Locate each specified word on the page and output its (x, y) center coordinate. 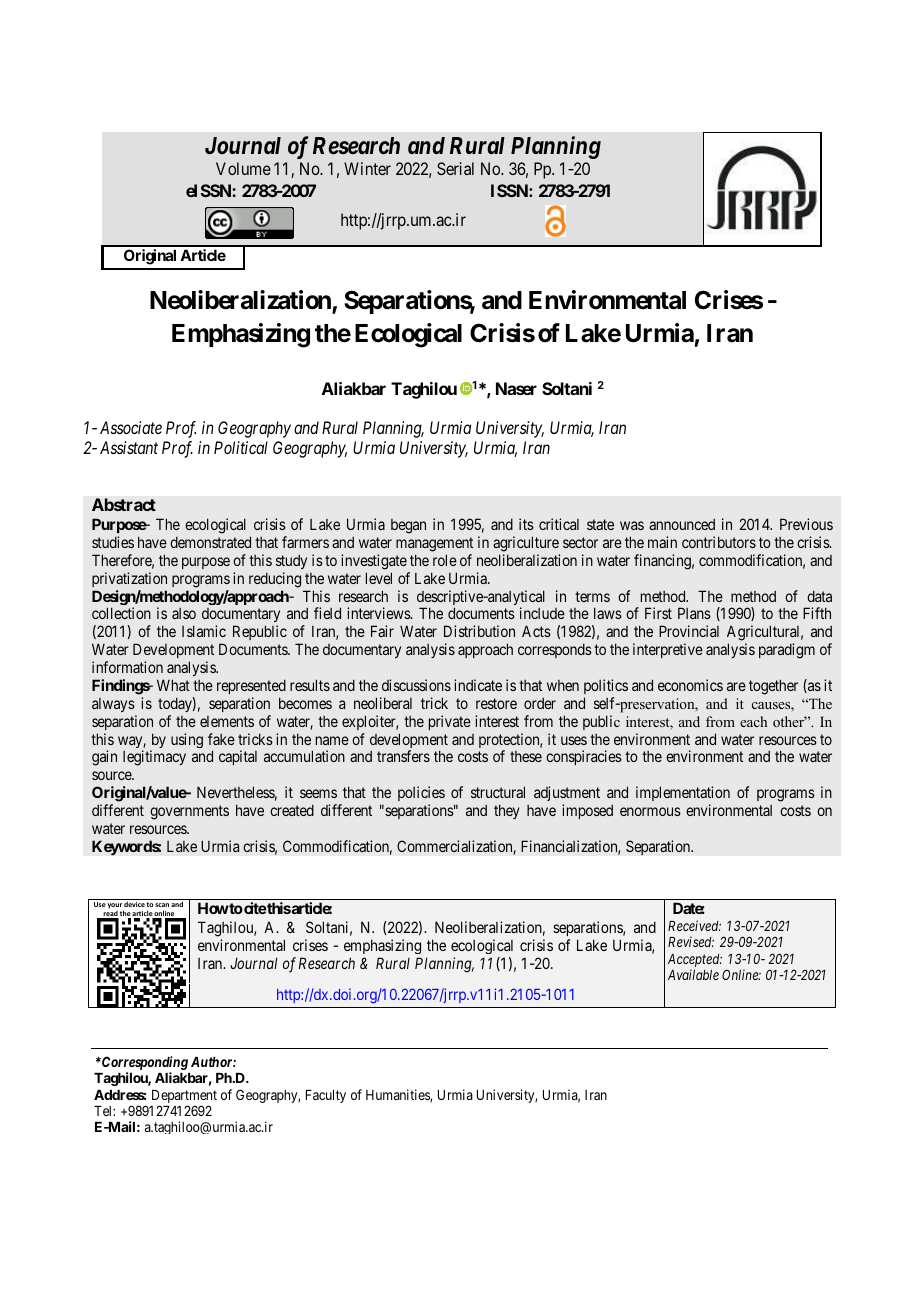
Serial (455, 168)
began (408, 526)
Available (693, 974)
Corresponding (144, 1064)
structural (498, 792)
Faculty (326, 1096)
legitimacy (154, 758)
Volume (243, 168)
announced (682, 524)
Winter (367, 168)
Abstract (124, 504)
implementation (683, 793)
